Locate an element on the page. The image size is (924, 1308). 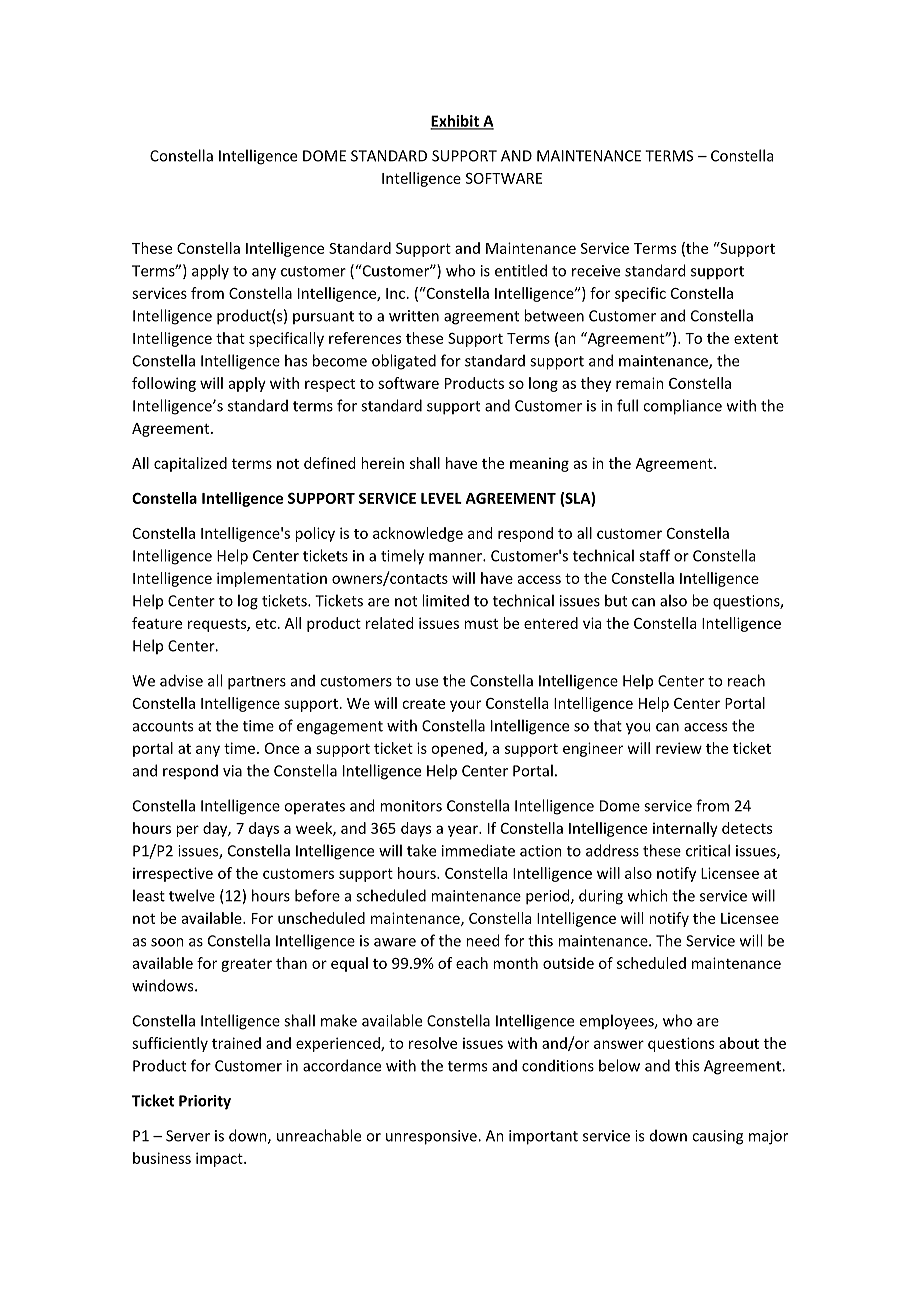
capitalized is located at coordinates (190, 464).
